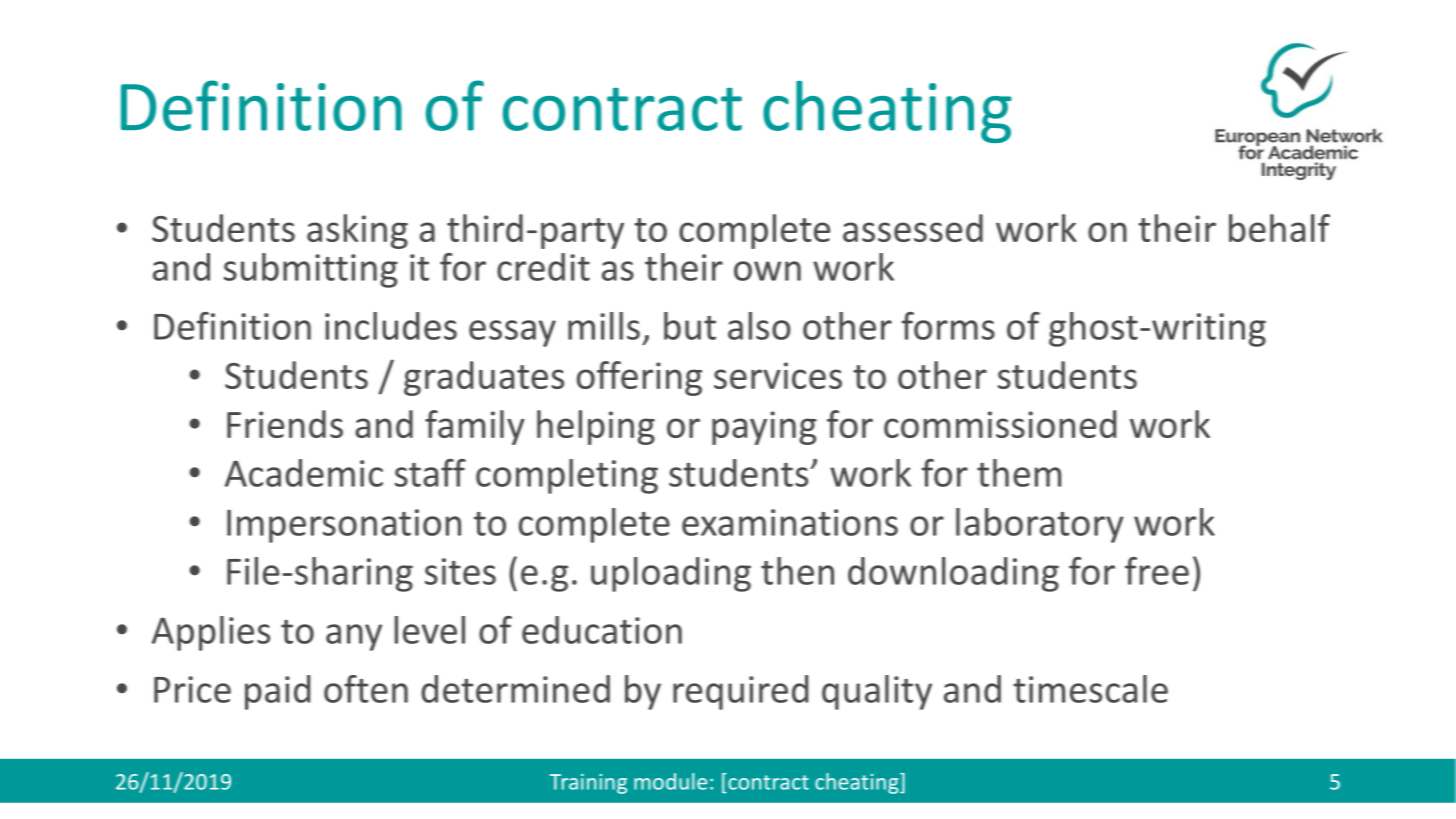 The height and width of the screenshot is (819, 1456). What do you see at coordinates (357, 231) in the screenshot?
I see `asking` at bounding box center [357, 231].
